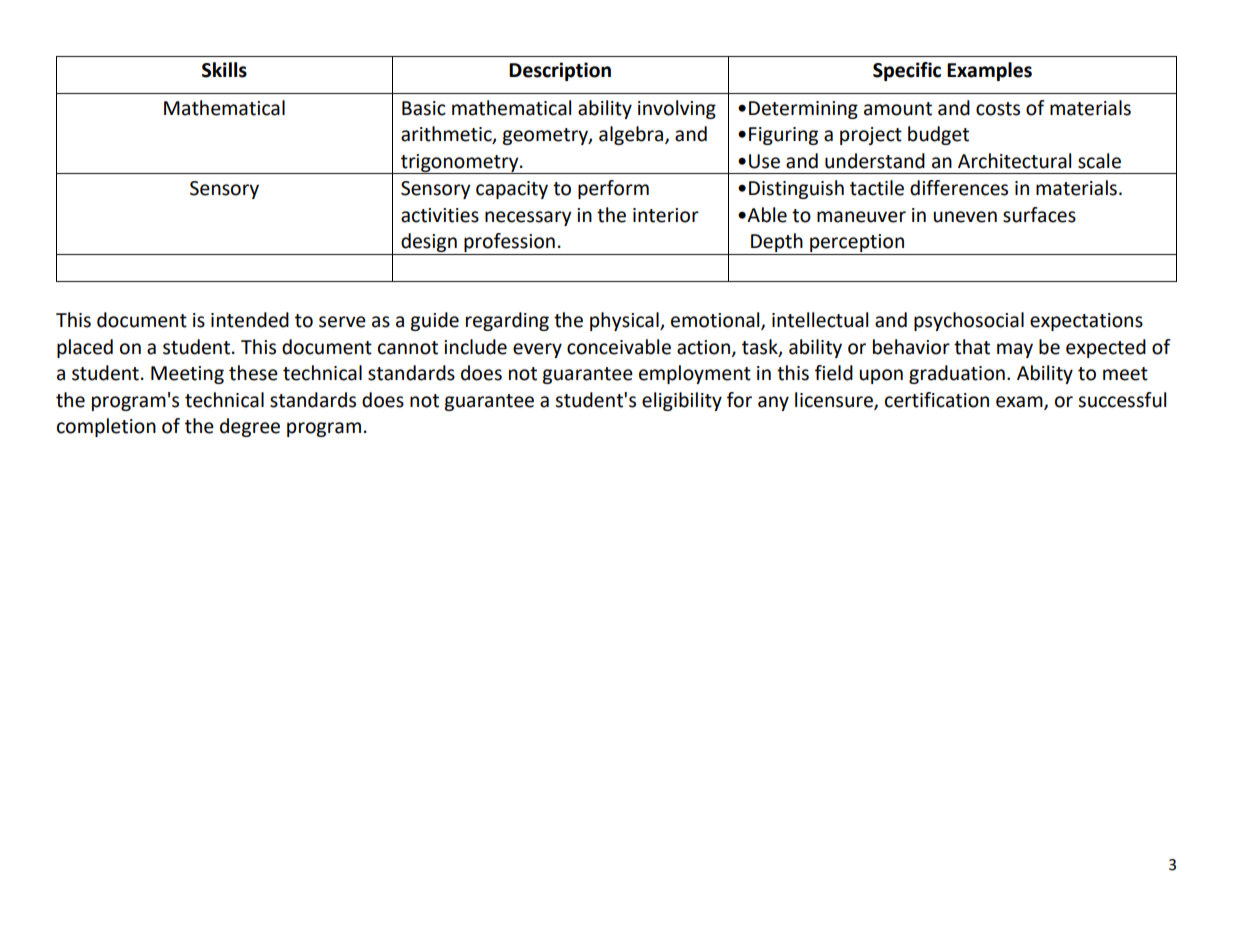 This document has width=1233, height=952. Describe the element at coordinates (1014, 161) in the document. I see `Architectural` at that location.
